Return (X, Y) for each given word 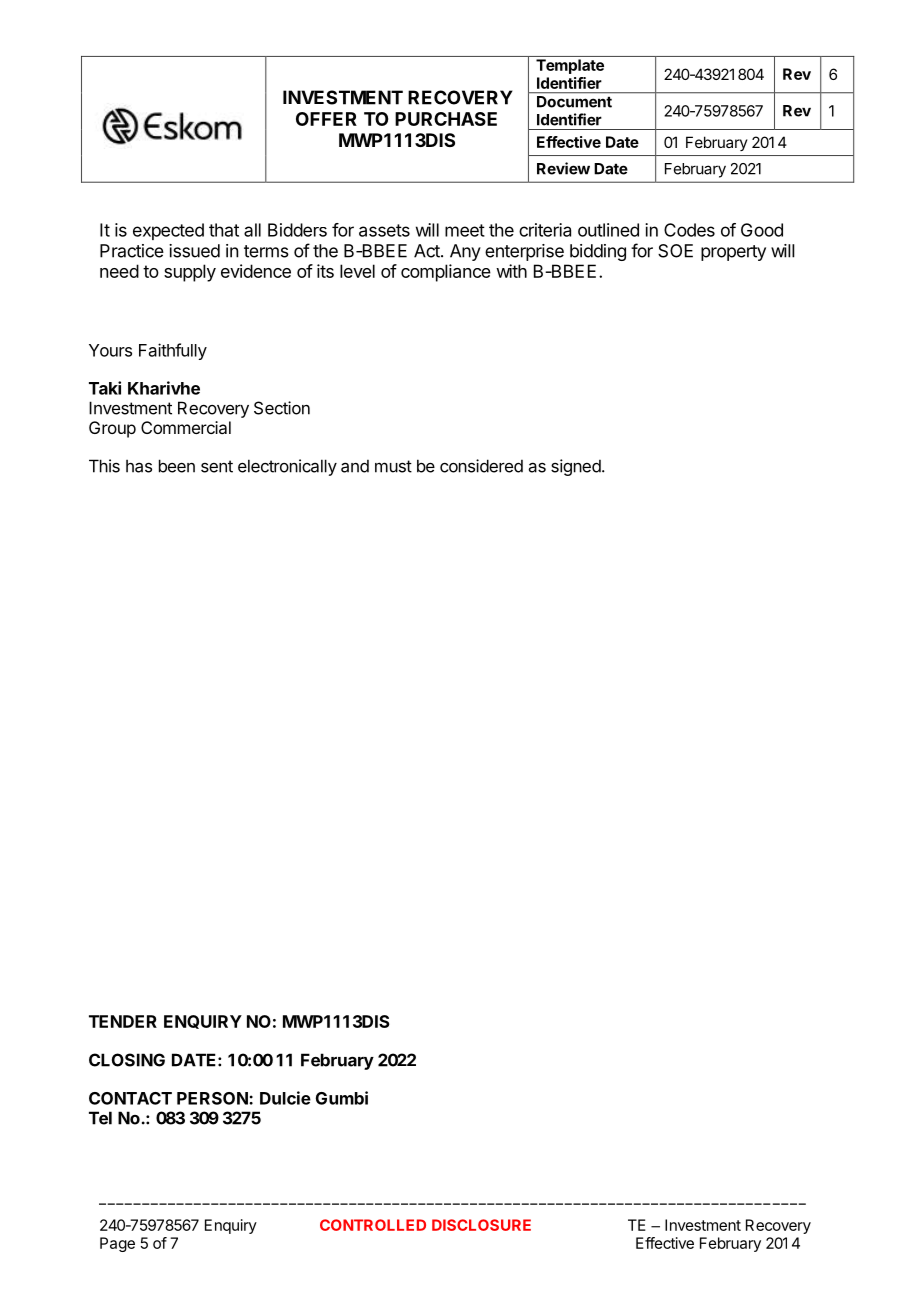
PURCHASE (446, 119)
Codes (689, 230)
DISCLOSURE (481, 1225)
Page (117, 1244)
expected (168, 231)
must (393, 466)
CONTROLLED (373, 1225)
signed (576, 467)
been (177, 466)
